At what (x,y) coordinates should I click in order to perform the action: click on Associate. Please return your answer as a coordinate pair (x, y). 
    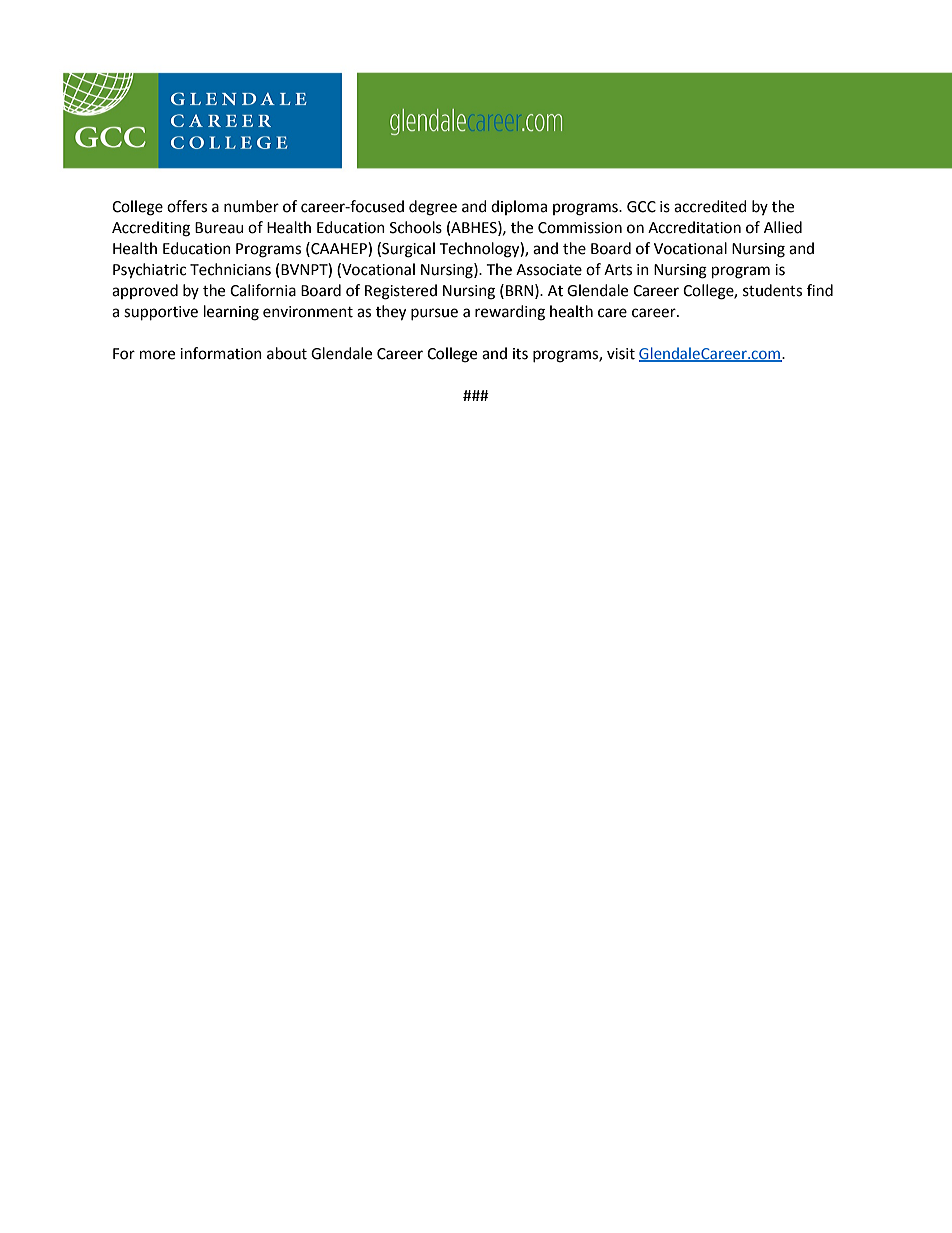
    Looking at the image, I should click on (549, 270).
